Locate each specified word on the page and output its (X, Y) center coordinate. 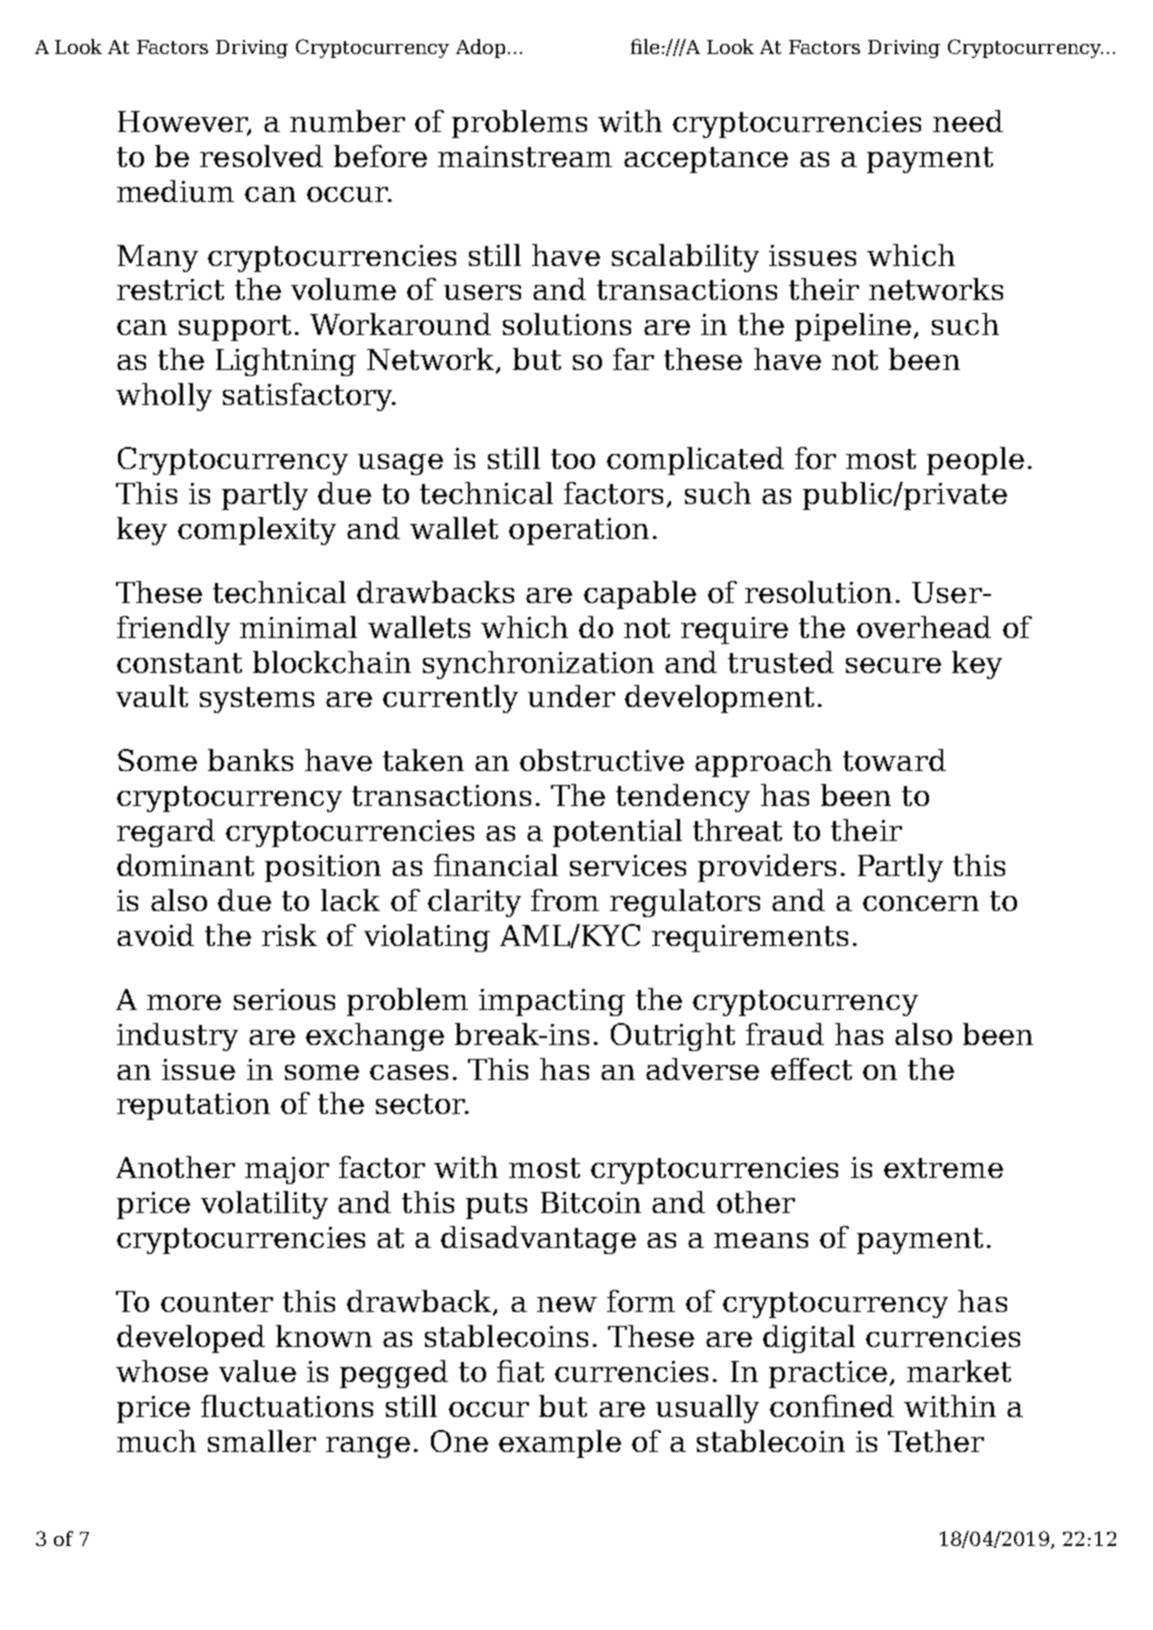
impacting (552, 1002)
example (560, 1444)
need (968, 121)
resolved (261, 156)
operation (579, 531)
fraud (785, 1034)
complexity (257, 531)
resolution (818, 592)
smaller (262, 1441)
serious (284, 999)
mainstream (525, 156)
